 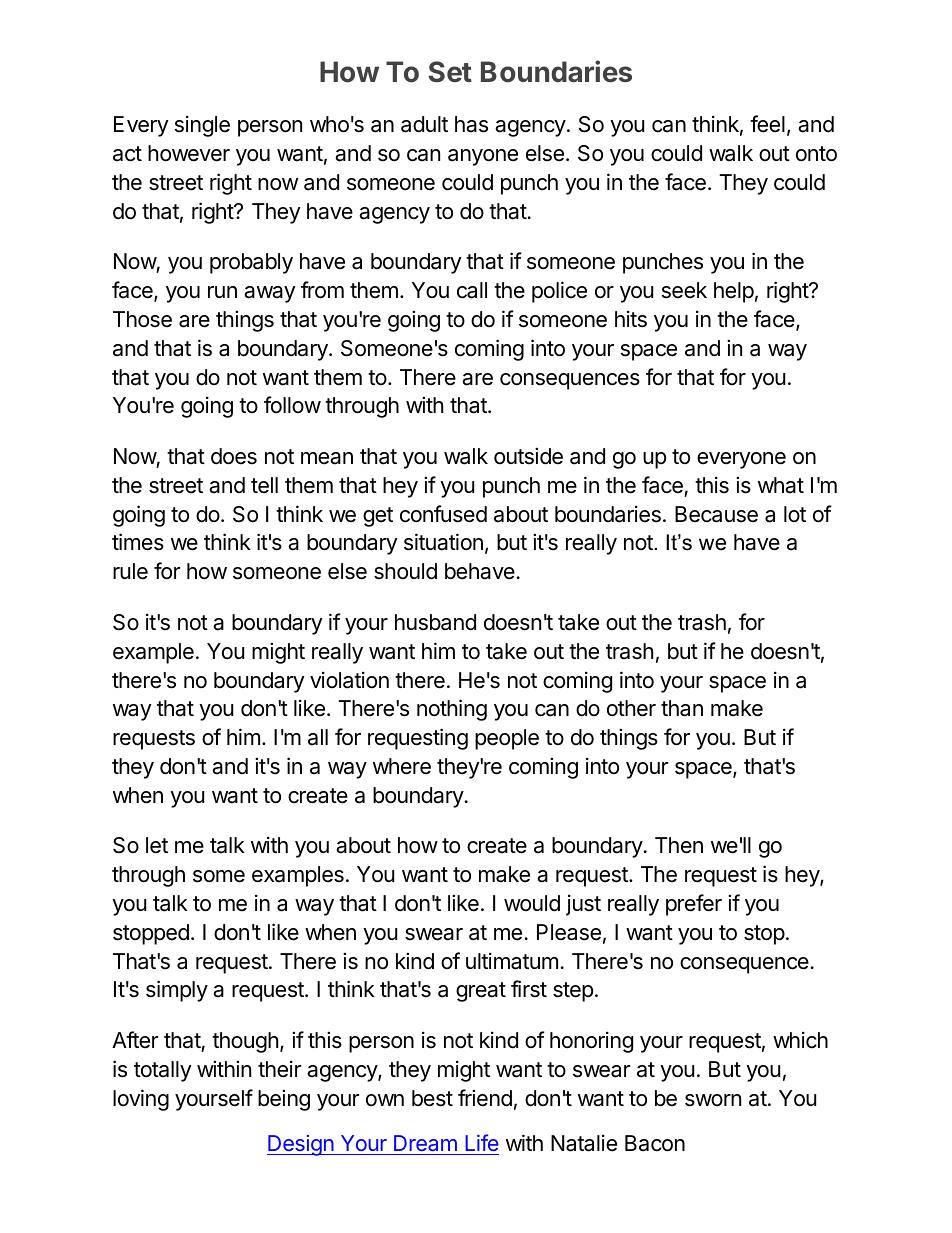 What do you see at coordinates (734, 292) in the screenshot?
I see `help` at bounding box center [734, 292].
